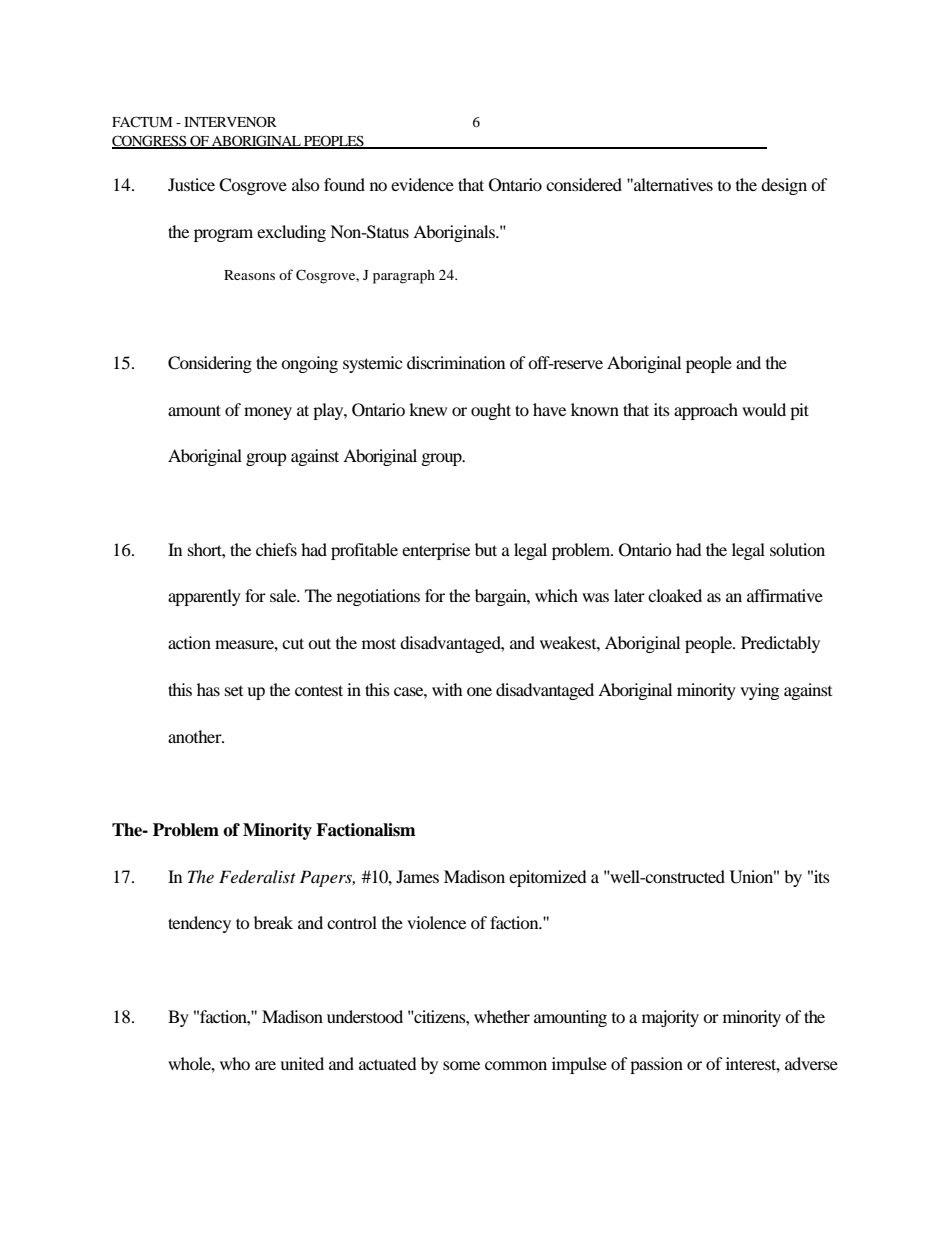 The height and width of the screenshot is (1233, 952). I want to click on Justice, so click(191, 184).
